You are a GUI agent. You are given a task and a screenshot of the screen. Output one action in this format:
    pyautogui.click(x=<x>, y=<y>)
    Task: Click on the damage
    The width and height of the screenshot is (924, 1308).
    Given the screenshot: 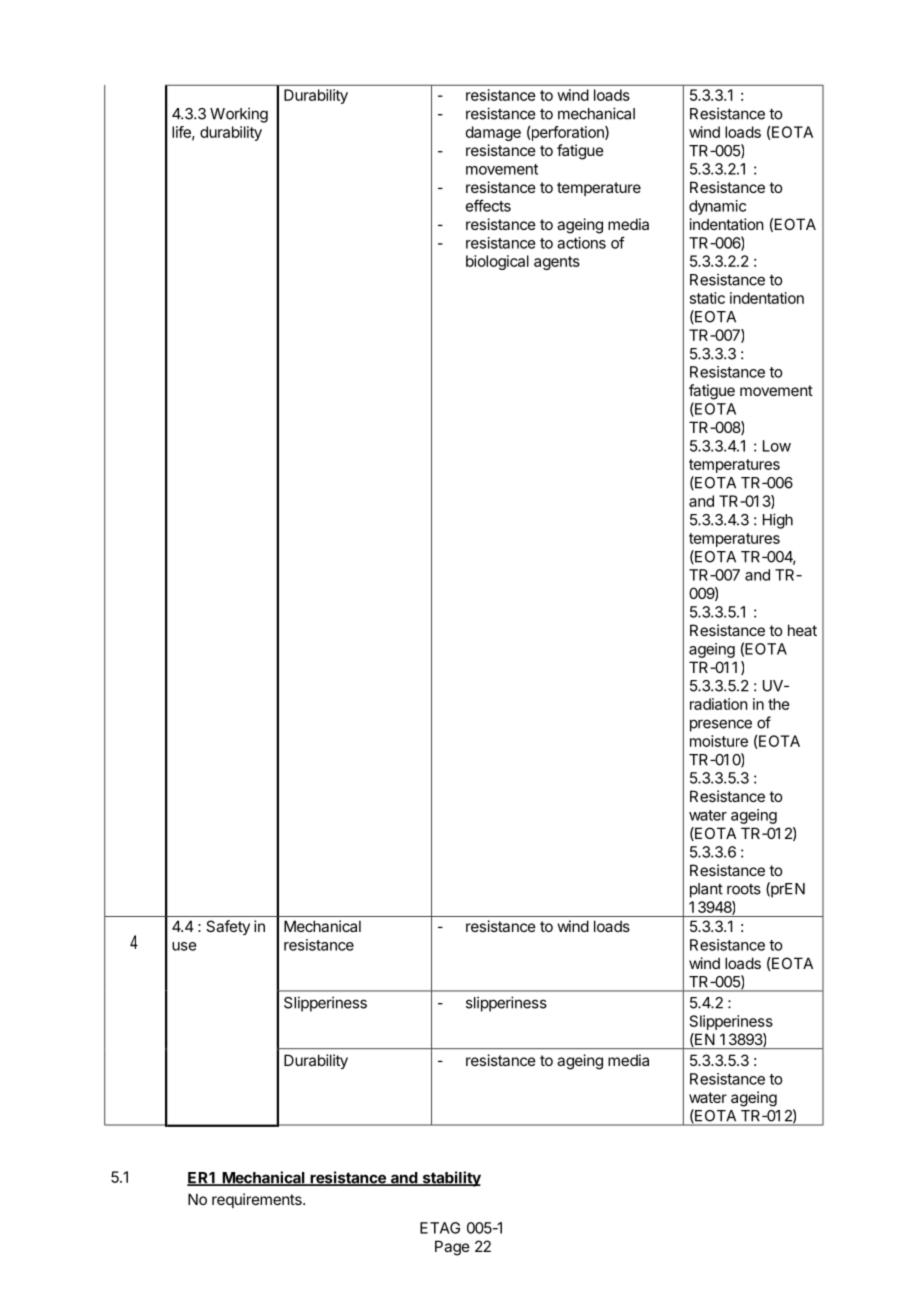 What is the action you would take?
    pyautogui.click(x=493, y=133)
